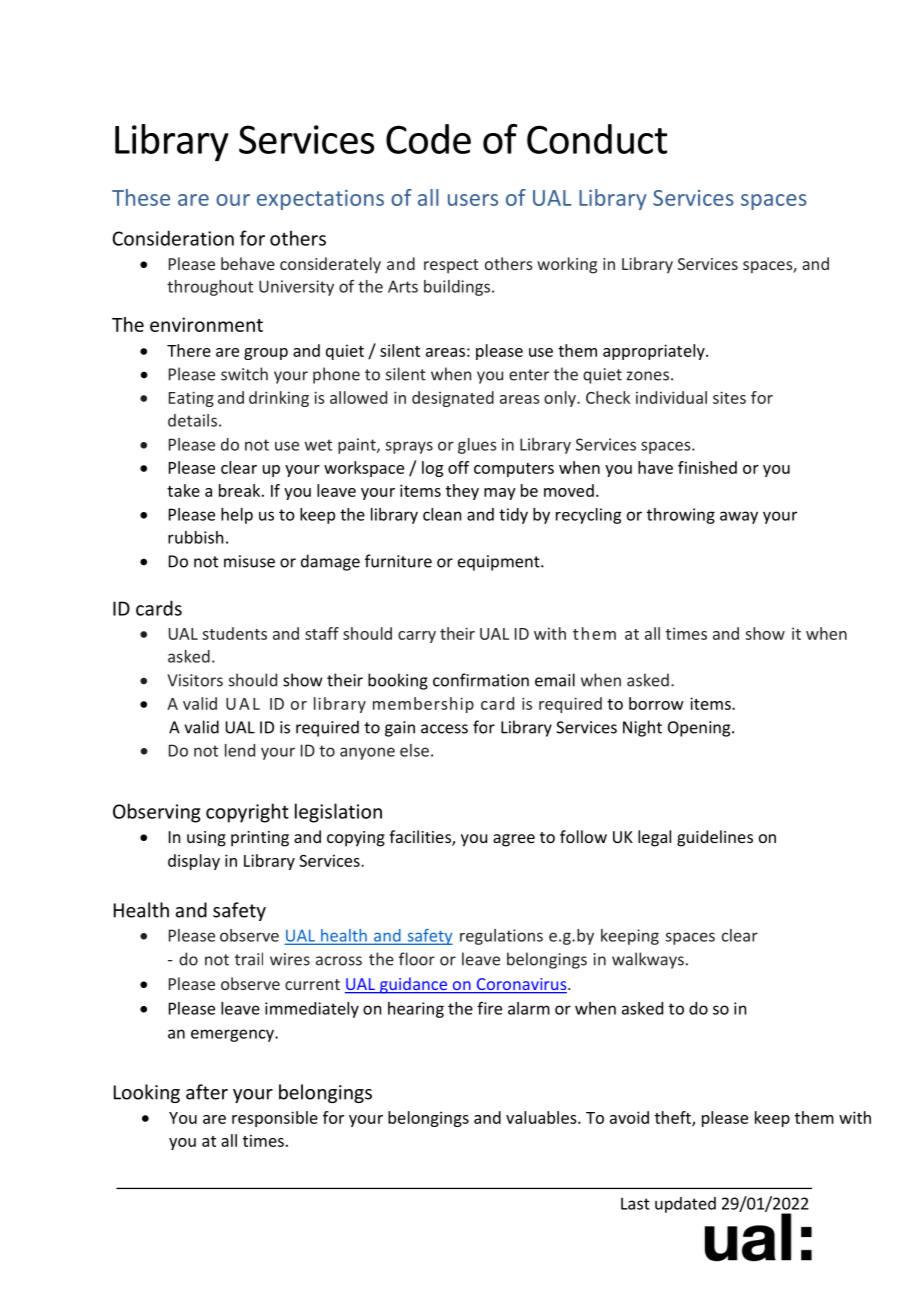 The height and width of the screenshot is (1307, 924). Describe the element at coordinates (671, 397) in the screenshot. I see `individual` at that location.
